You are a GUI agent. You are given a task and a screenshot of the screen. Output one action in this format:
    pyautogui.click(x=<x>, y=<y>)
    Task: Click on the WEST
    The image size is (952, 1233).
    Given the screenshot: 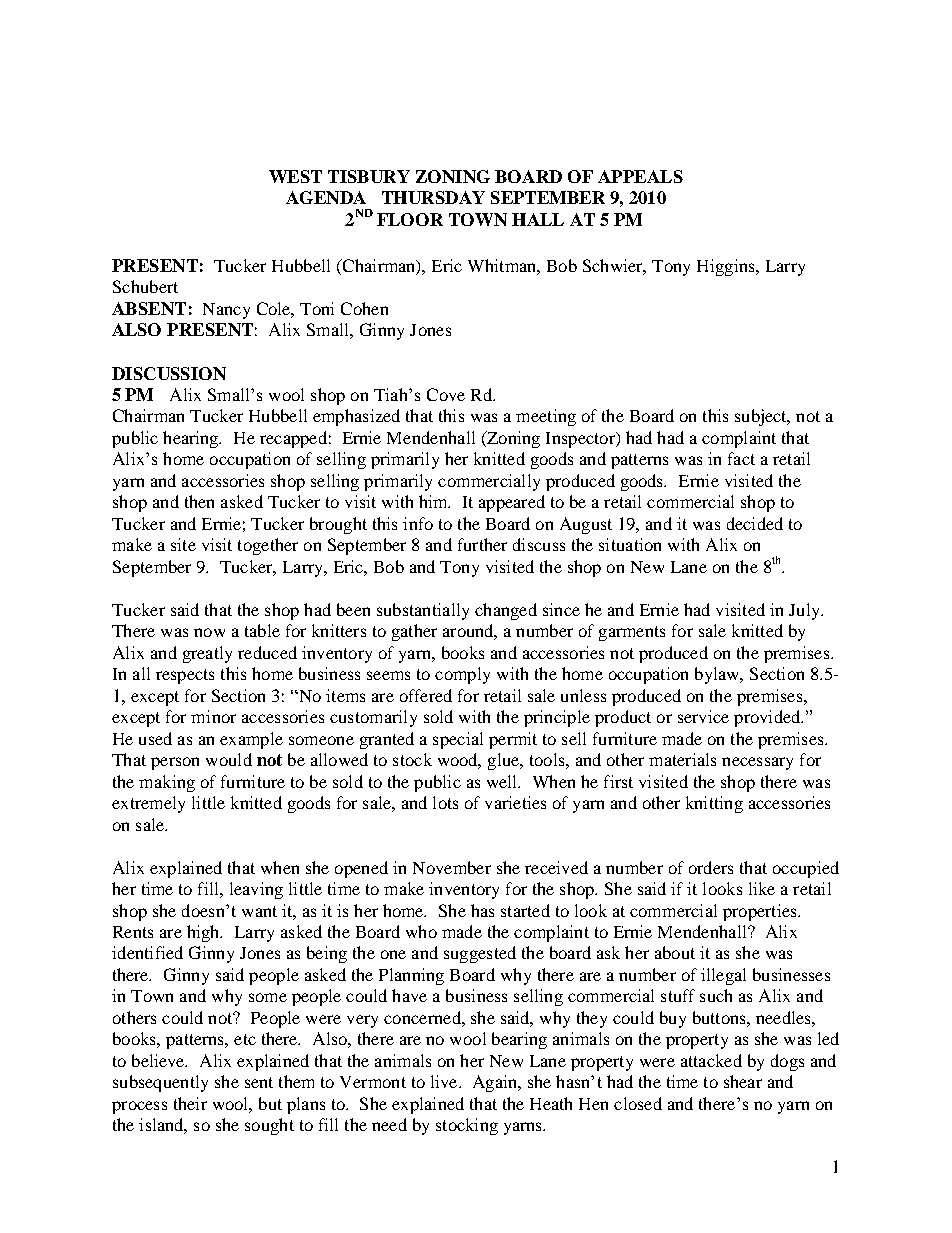 What is the action you would take?
    pyautogui.click(x=295, y=176)
